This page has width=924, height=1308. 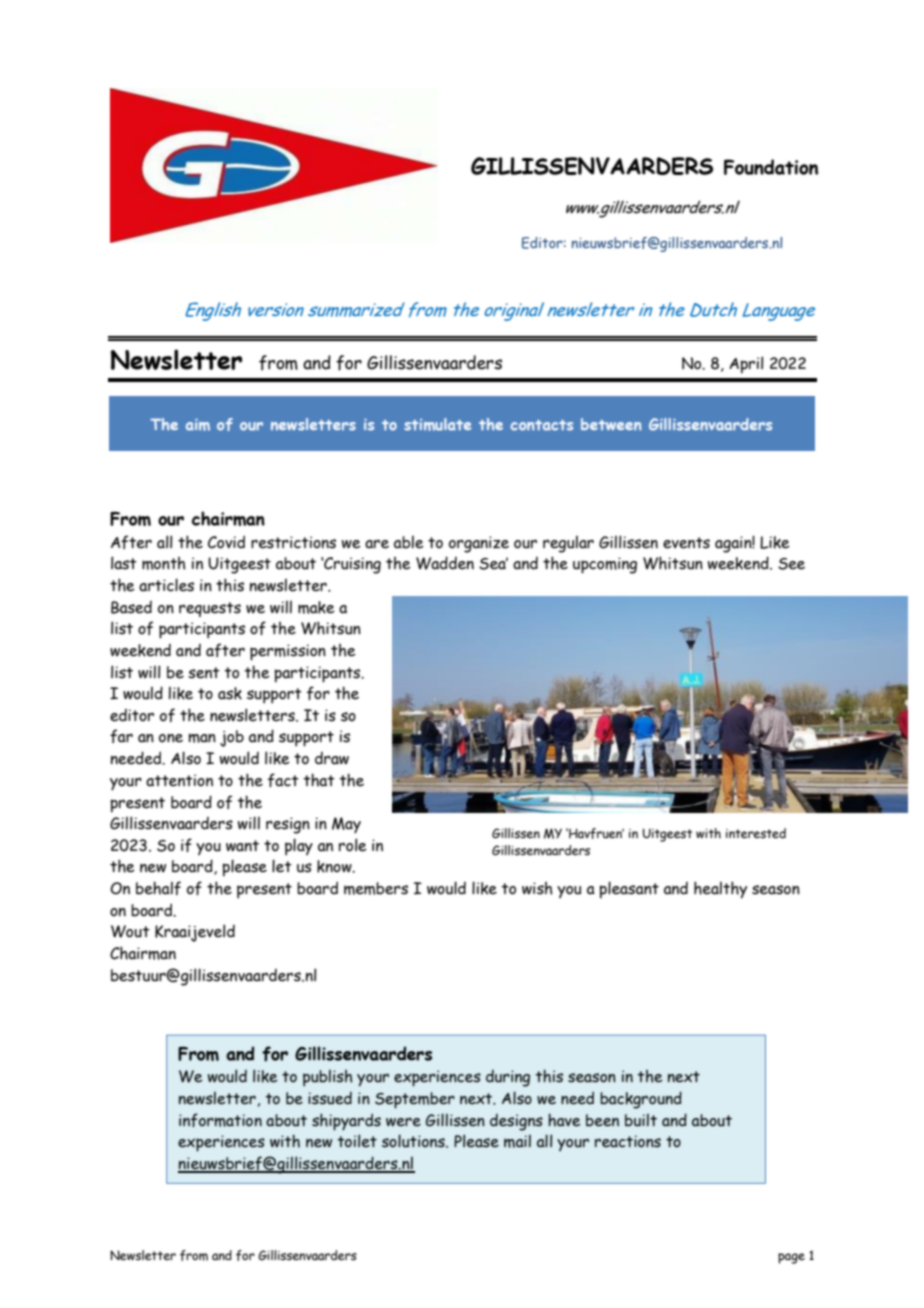 I want to click on aim, so click(x=198, y=425).
